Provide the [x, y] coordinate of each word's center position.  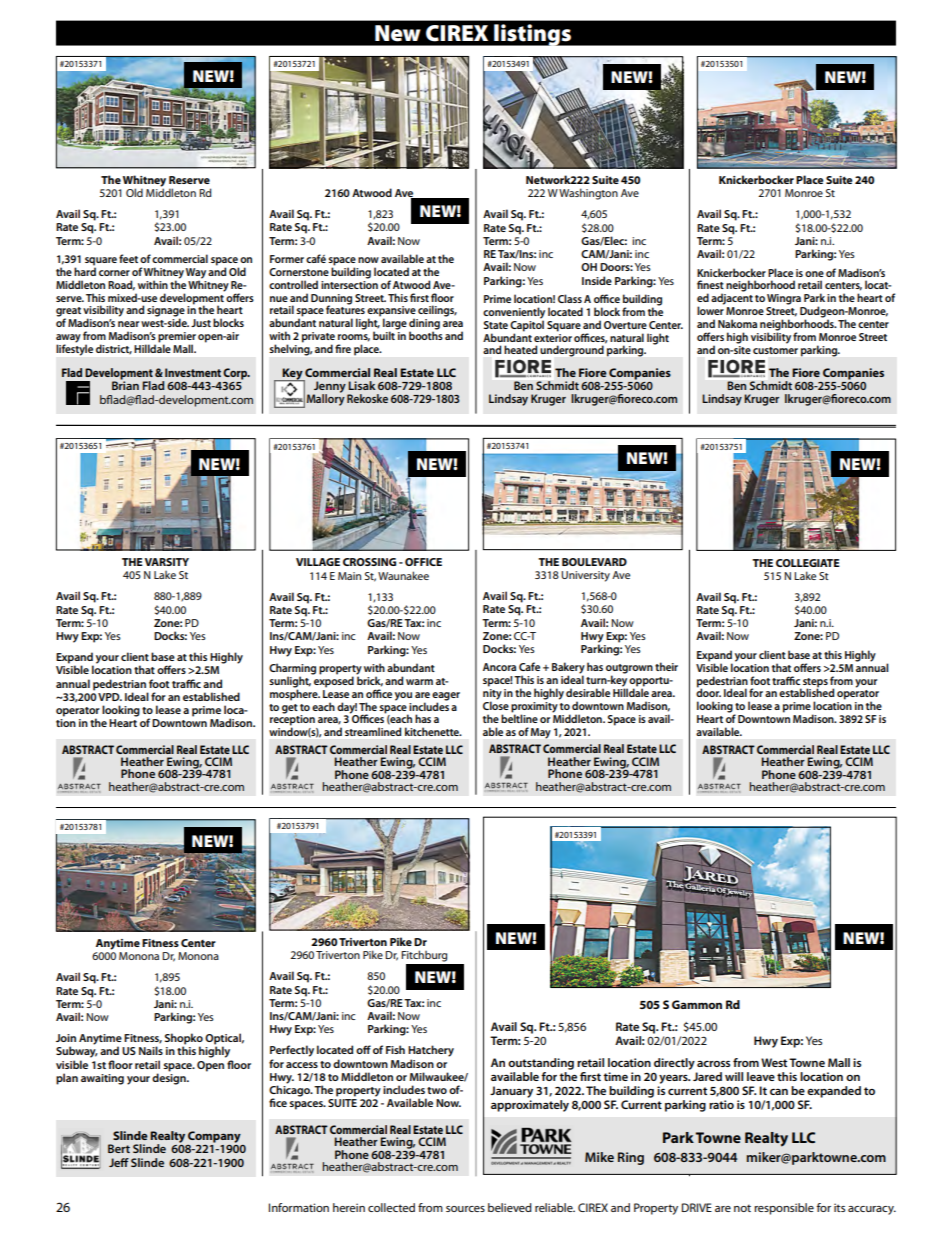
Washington [588, 194]
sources [465, 1209]
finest [710, 284]
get [290, 709]
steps [815, 683]
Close [496, 704]
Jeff [119, 1162]
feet [128, 258]
